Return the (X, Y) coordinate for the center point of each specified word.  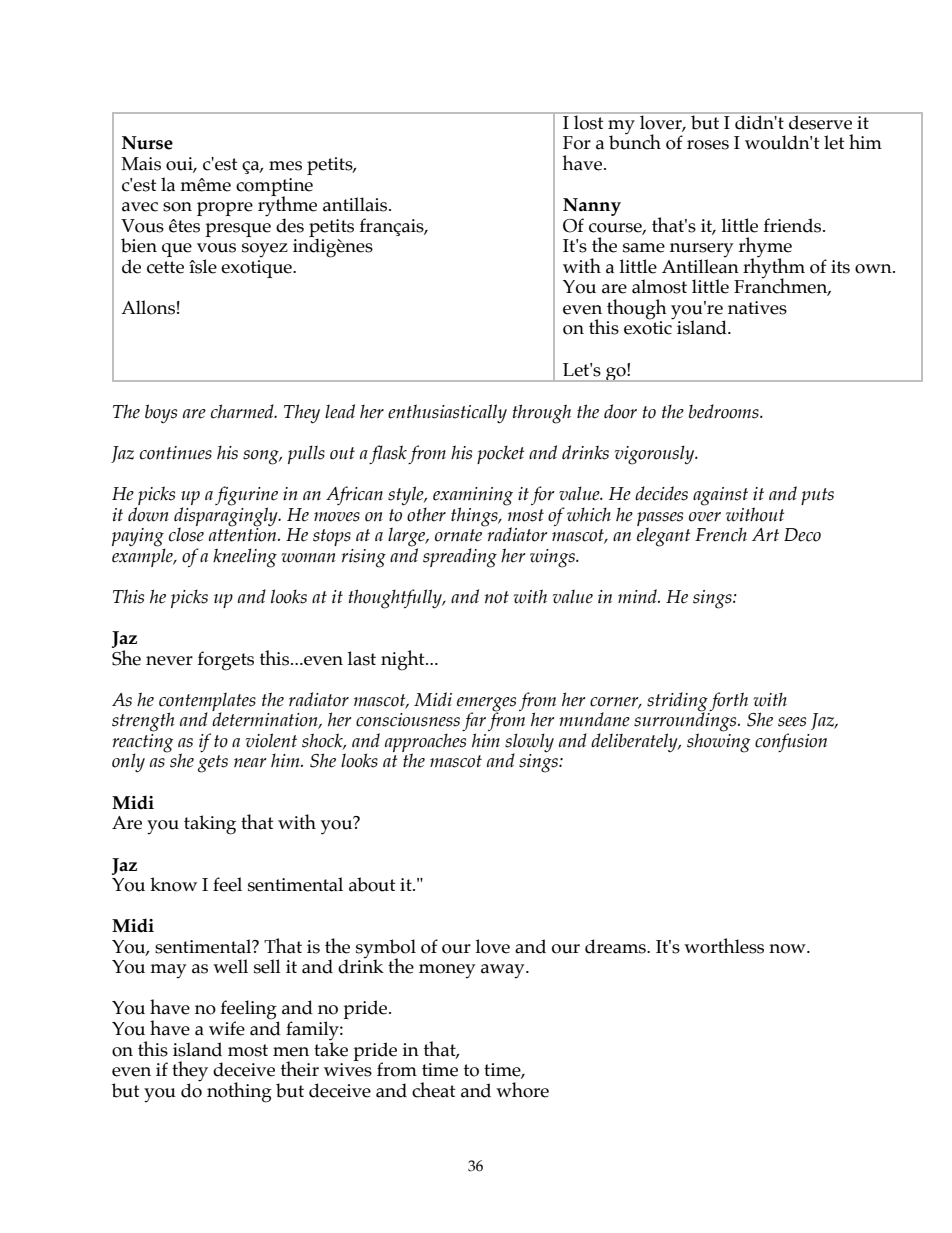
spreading (460, 558)
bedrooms (725, 411)
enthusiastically (447, 414)
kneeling (245, 558)
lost (589, 121)
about (372, 884)
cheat (433, 1090)
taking (210, 825)
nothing (239, 1092)
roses (708, 145)
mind (638, 596)
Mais (141, 164)
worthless (724, 946)
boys (161, 413)
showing (718, 742)
